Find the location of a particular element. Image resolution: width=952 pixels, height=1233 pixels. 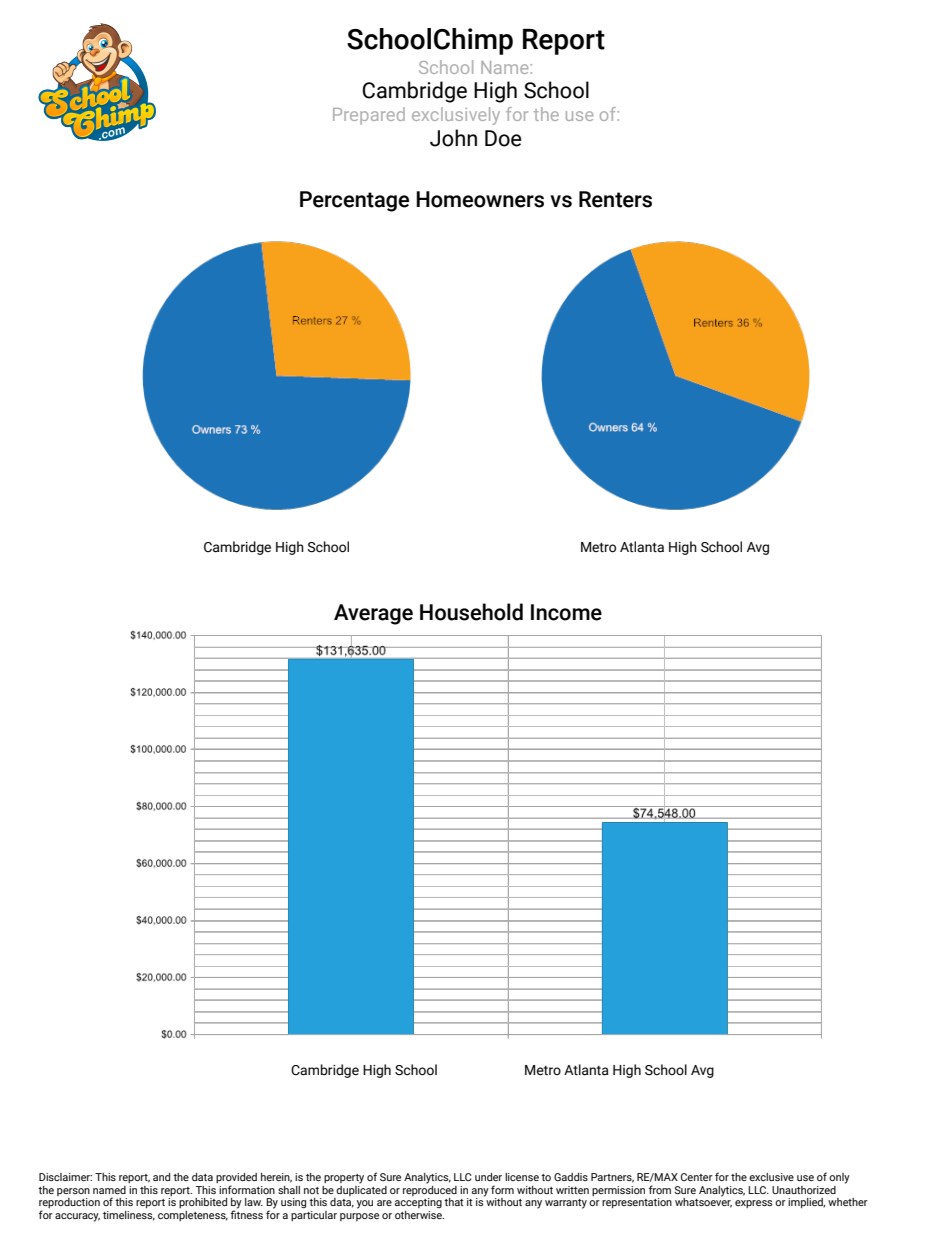

Income is located at coordinates (566, 612).
